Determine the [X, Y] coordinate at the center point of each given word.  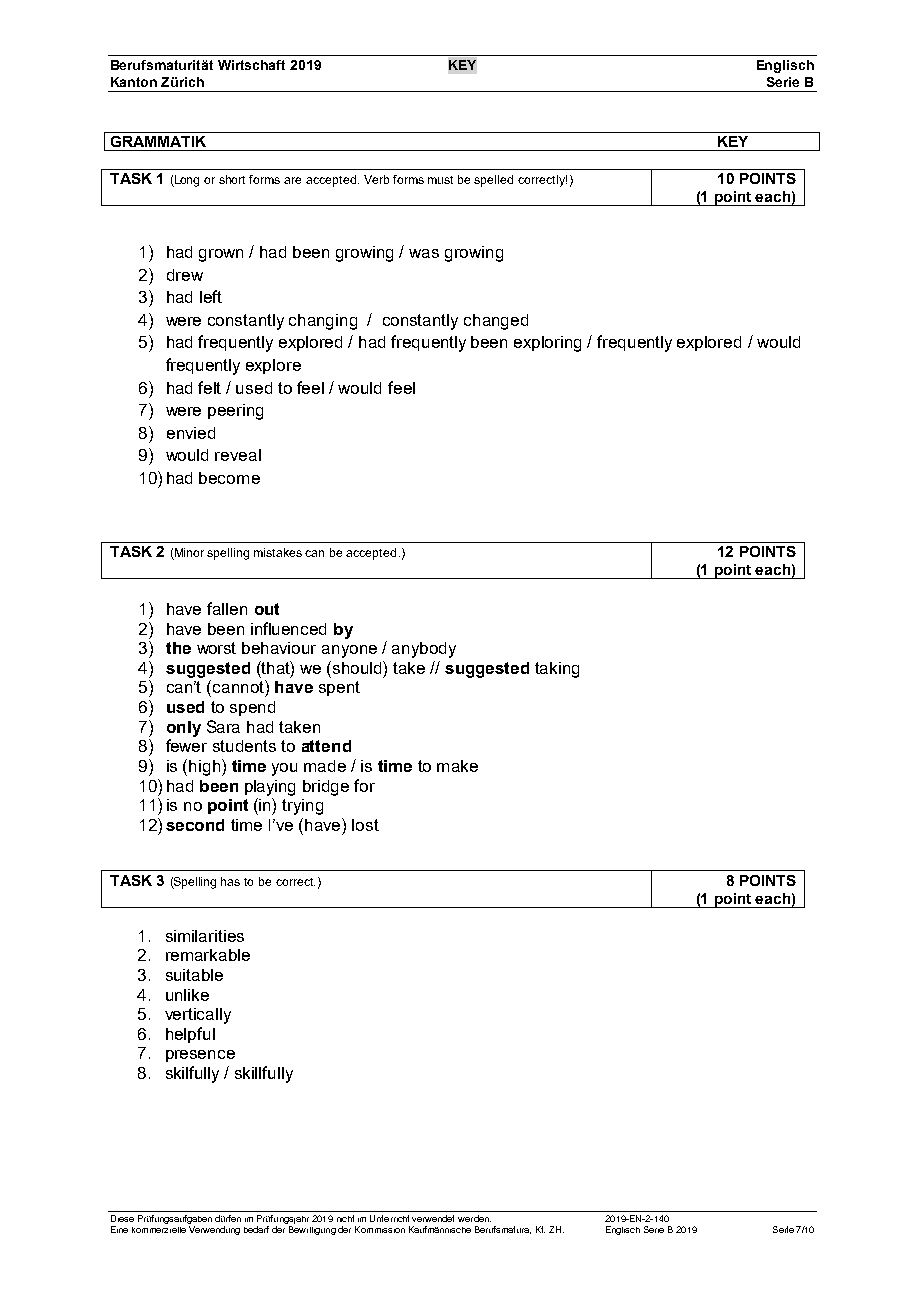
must [440, 180]
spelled [493, 181]
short [232, 179]
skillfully [264, 1074]
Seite [783, 1229]
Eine [119, 1229]
